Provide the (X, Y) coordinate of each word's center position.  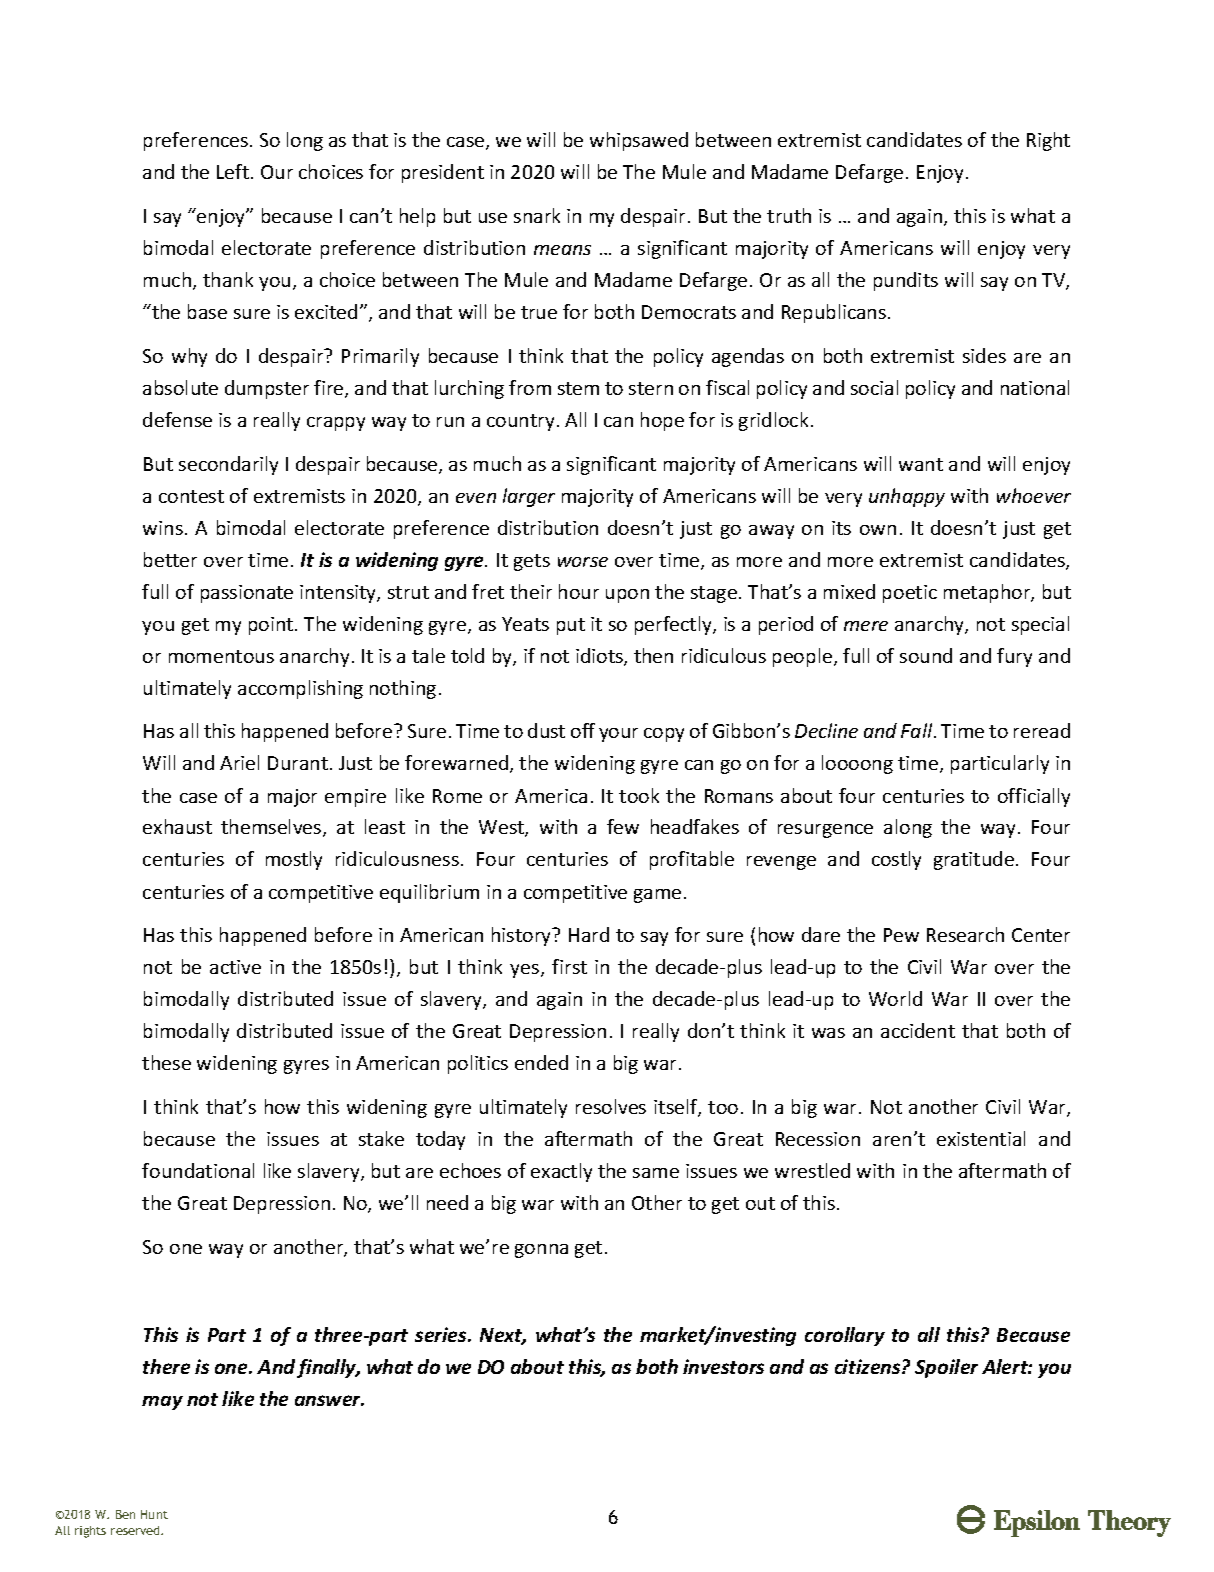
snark (537, 215)
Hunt (154, 1514)
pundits (906, 281)
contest (191, 496)
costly (896, 860)
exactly (561, 1172)
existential (981, 1138)
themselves (272, 828)
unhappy (907, 497)
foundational (198, 1170)
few (623, 826)
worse (583, 562)
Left (234, 171)
